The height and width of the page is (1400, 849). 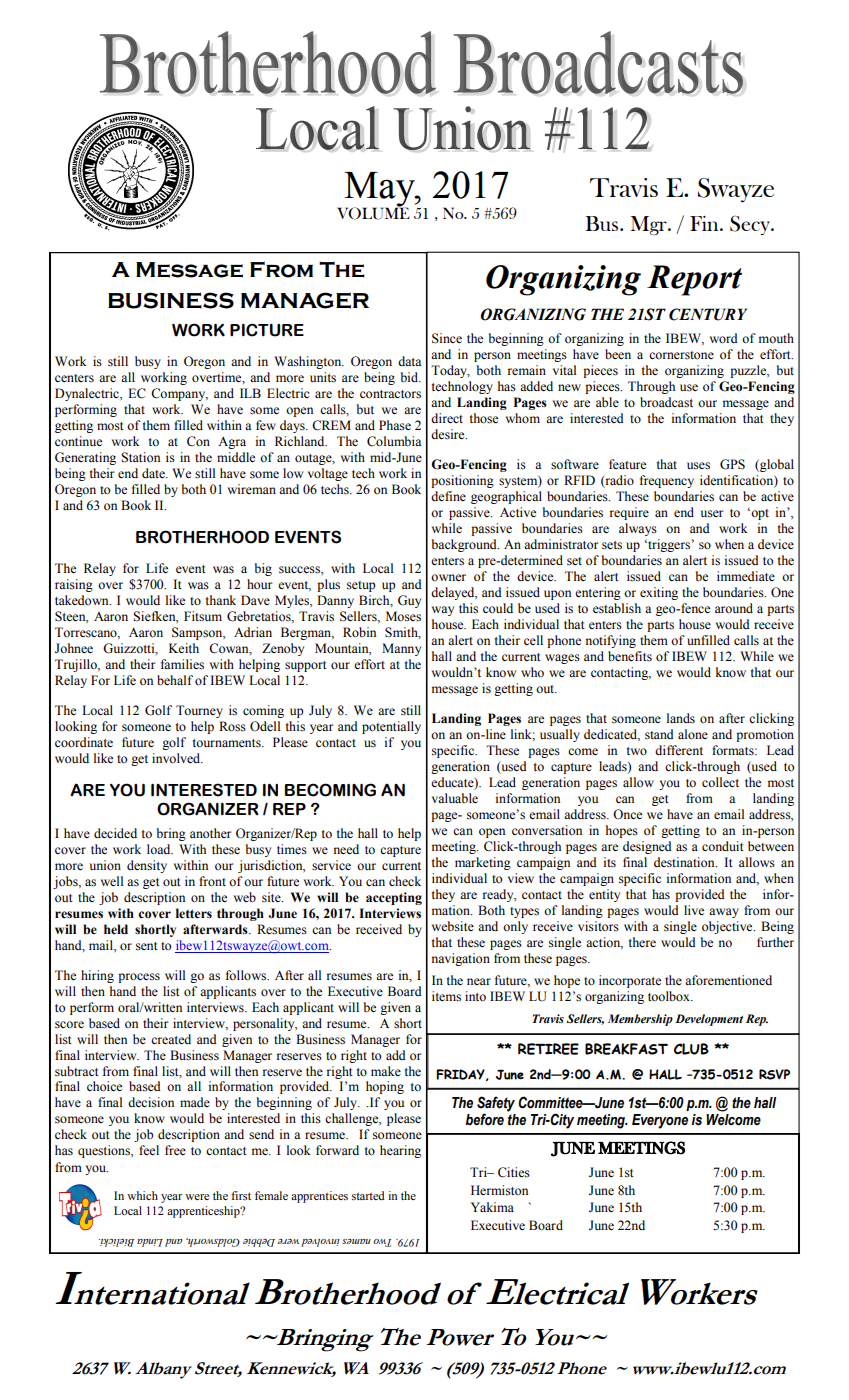 I want to click on which, so click(x=142, y=1195).
